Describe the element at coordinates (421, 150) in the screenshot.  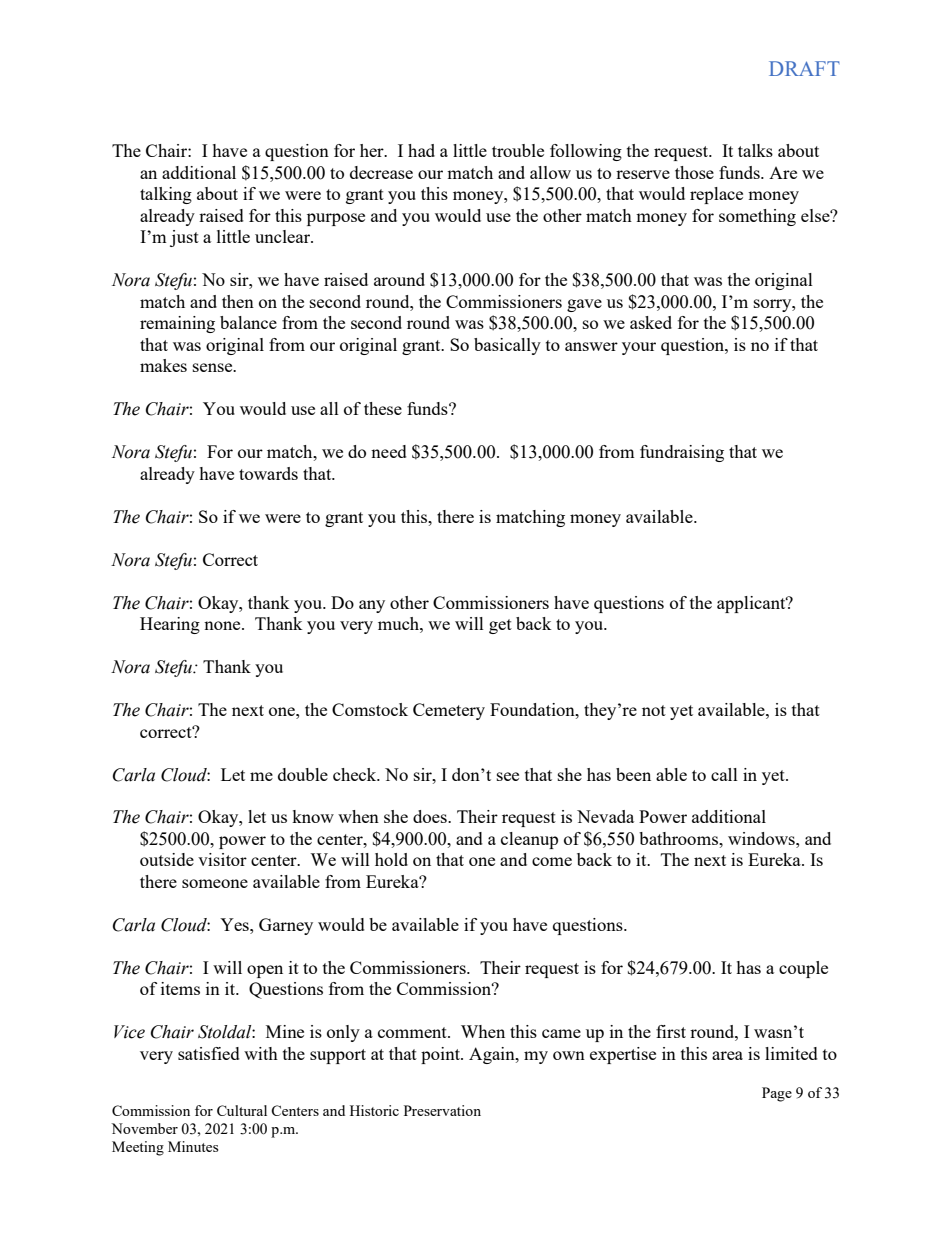
I see `had` at that location.
